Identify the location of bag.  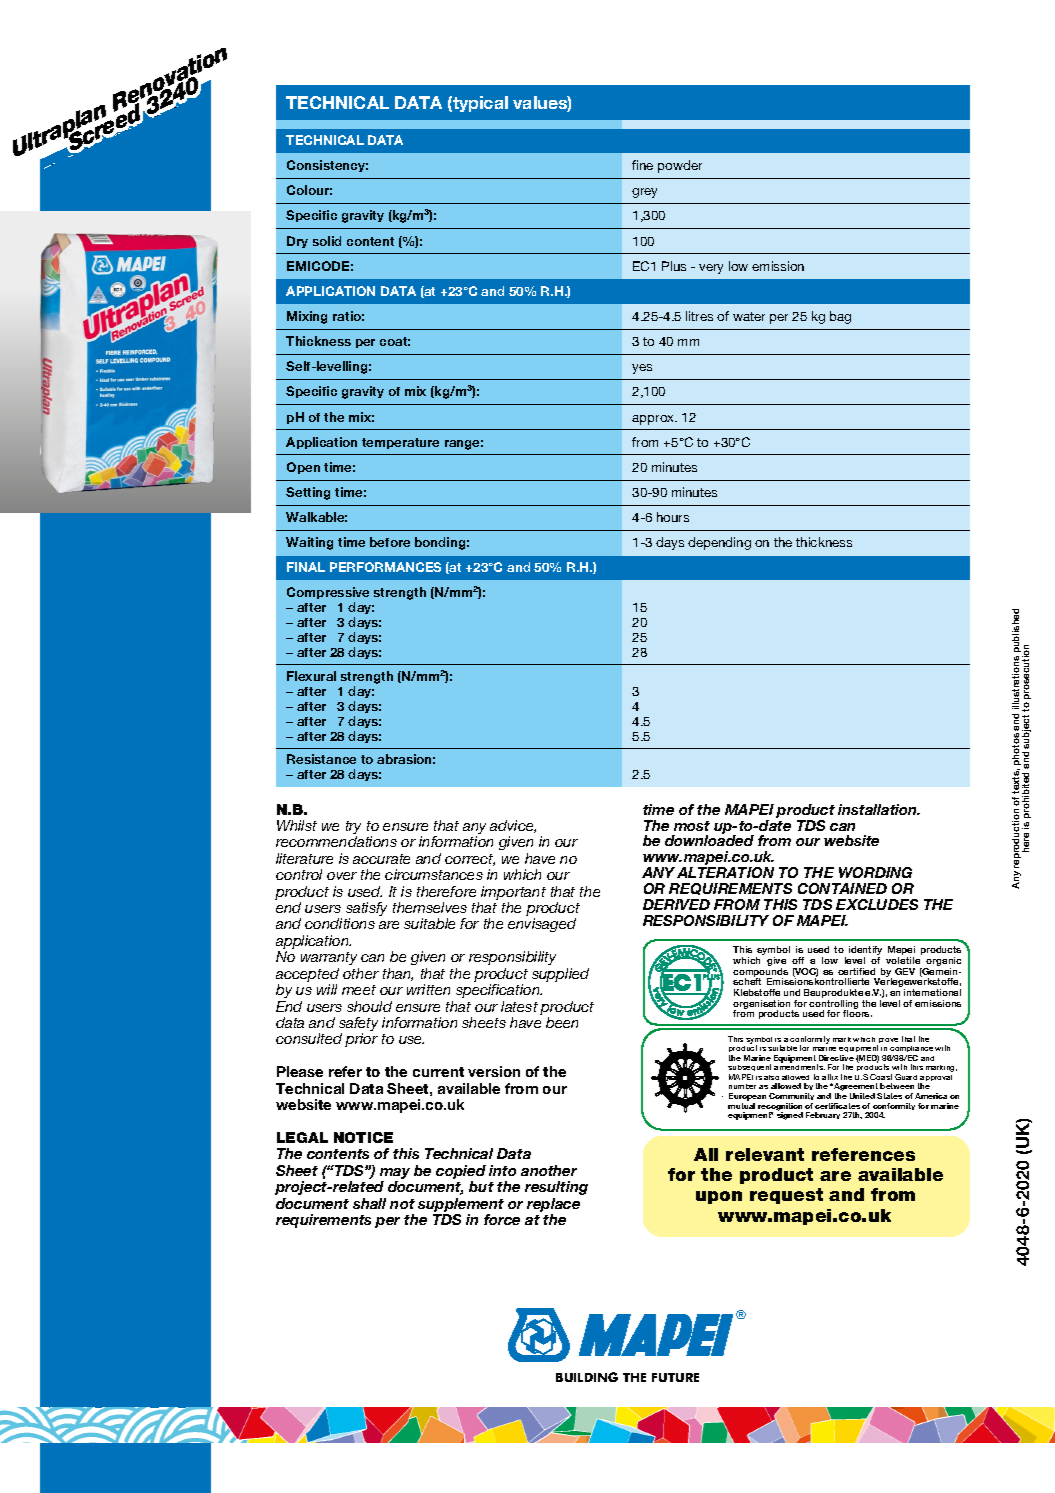
(840, 317).
